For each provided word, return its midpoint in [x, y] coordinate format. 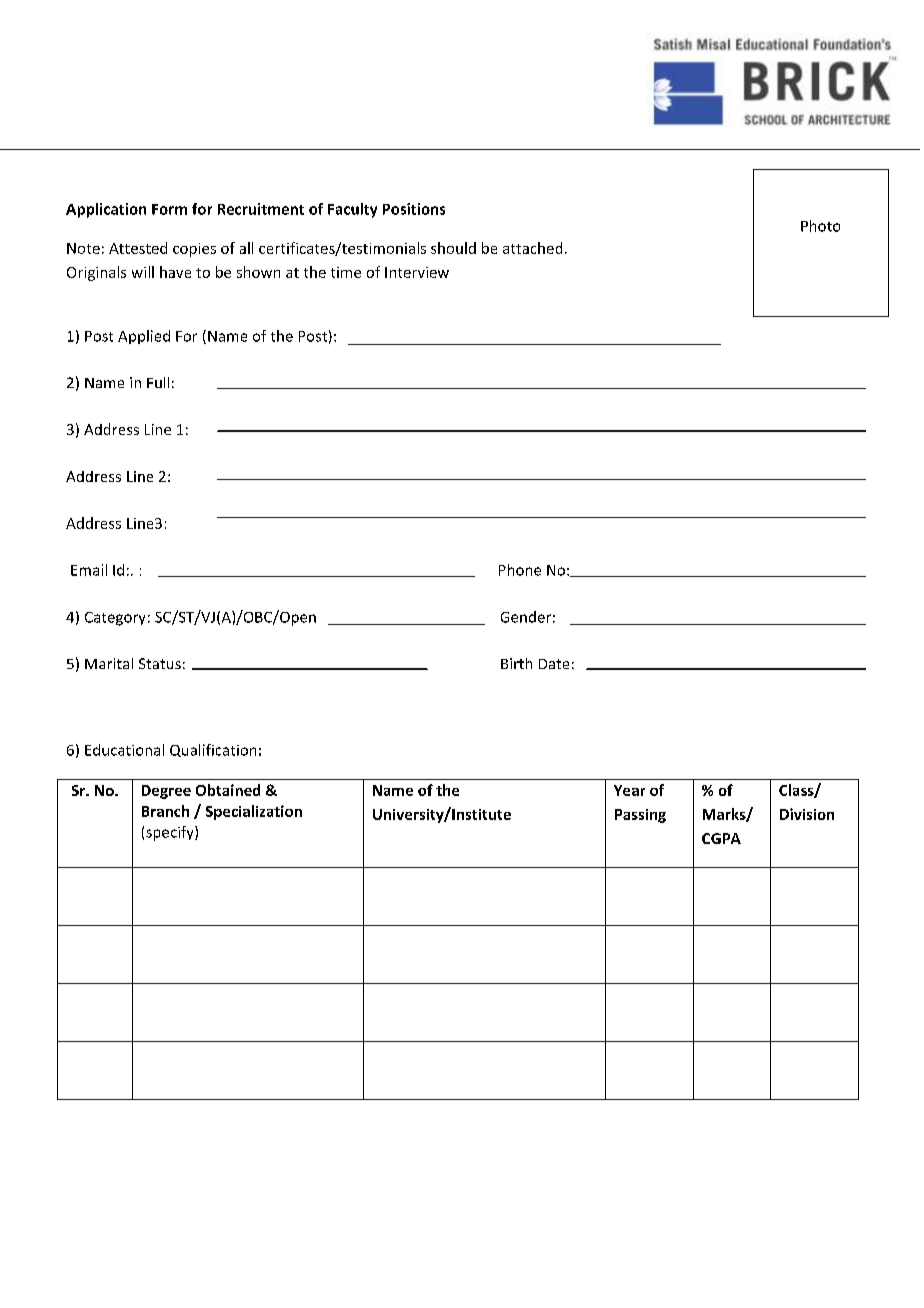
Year [629, 790]
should [453, 248]
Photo [820, 226]
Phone [520, 570]
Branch [165, 811]
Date [554, 664]
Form [169, 209]
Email [89, 570]
